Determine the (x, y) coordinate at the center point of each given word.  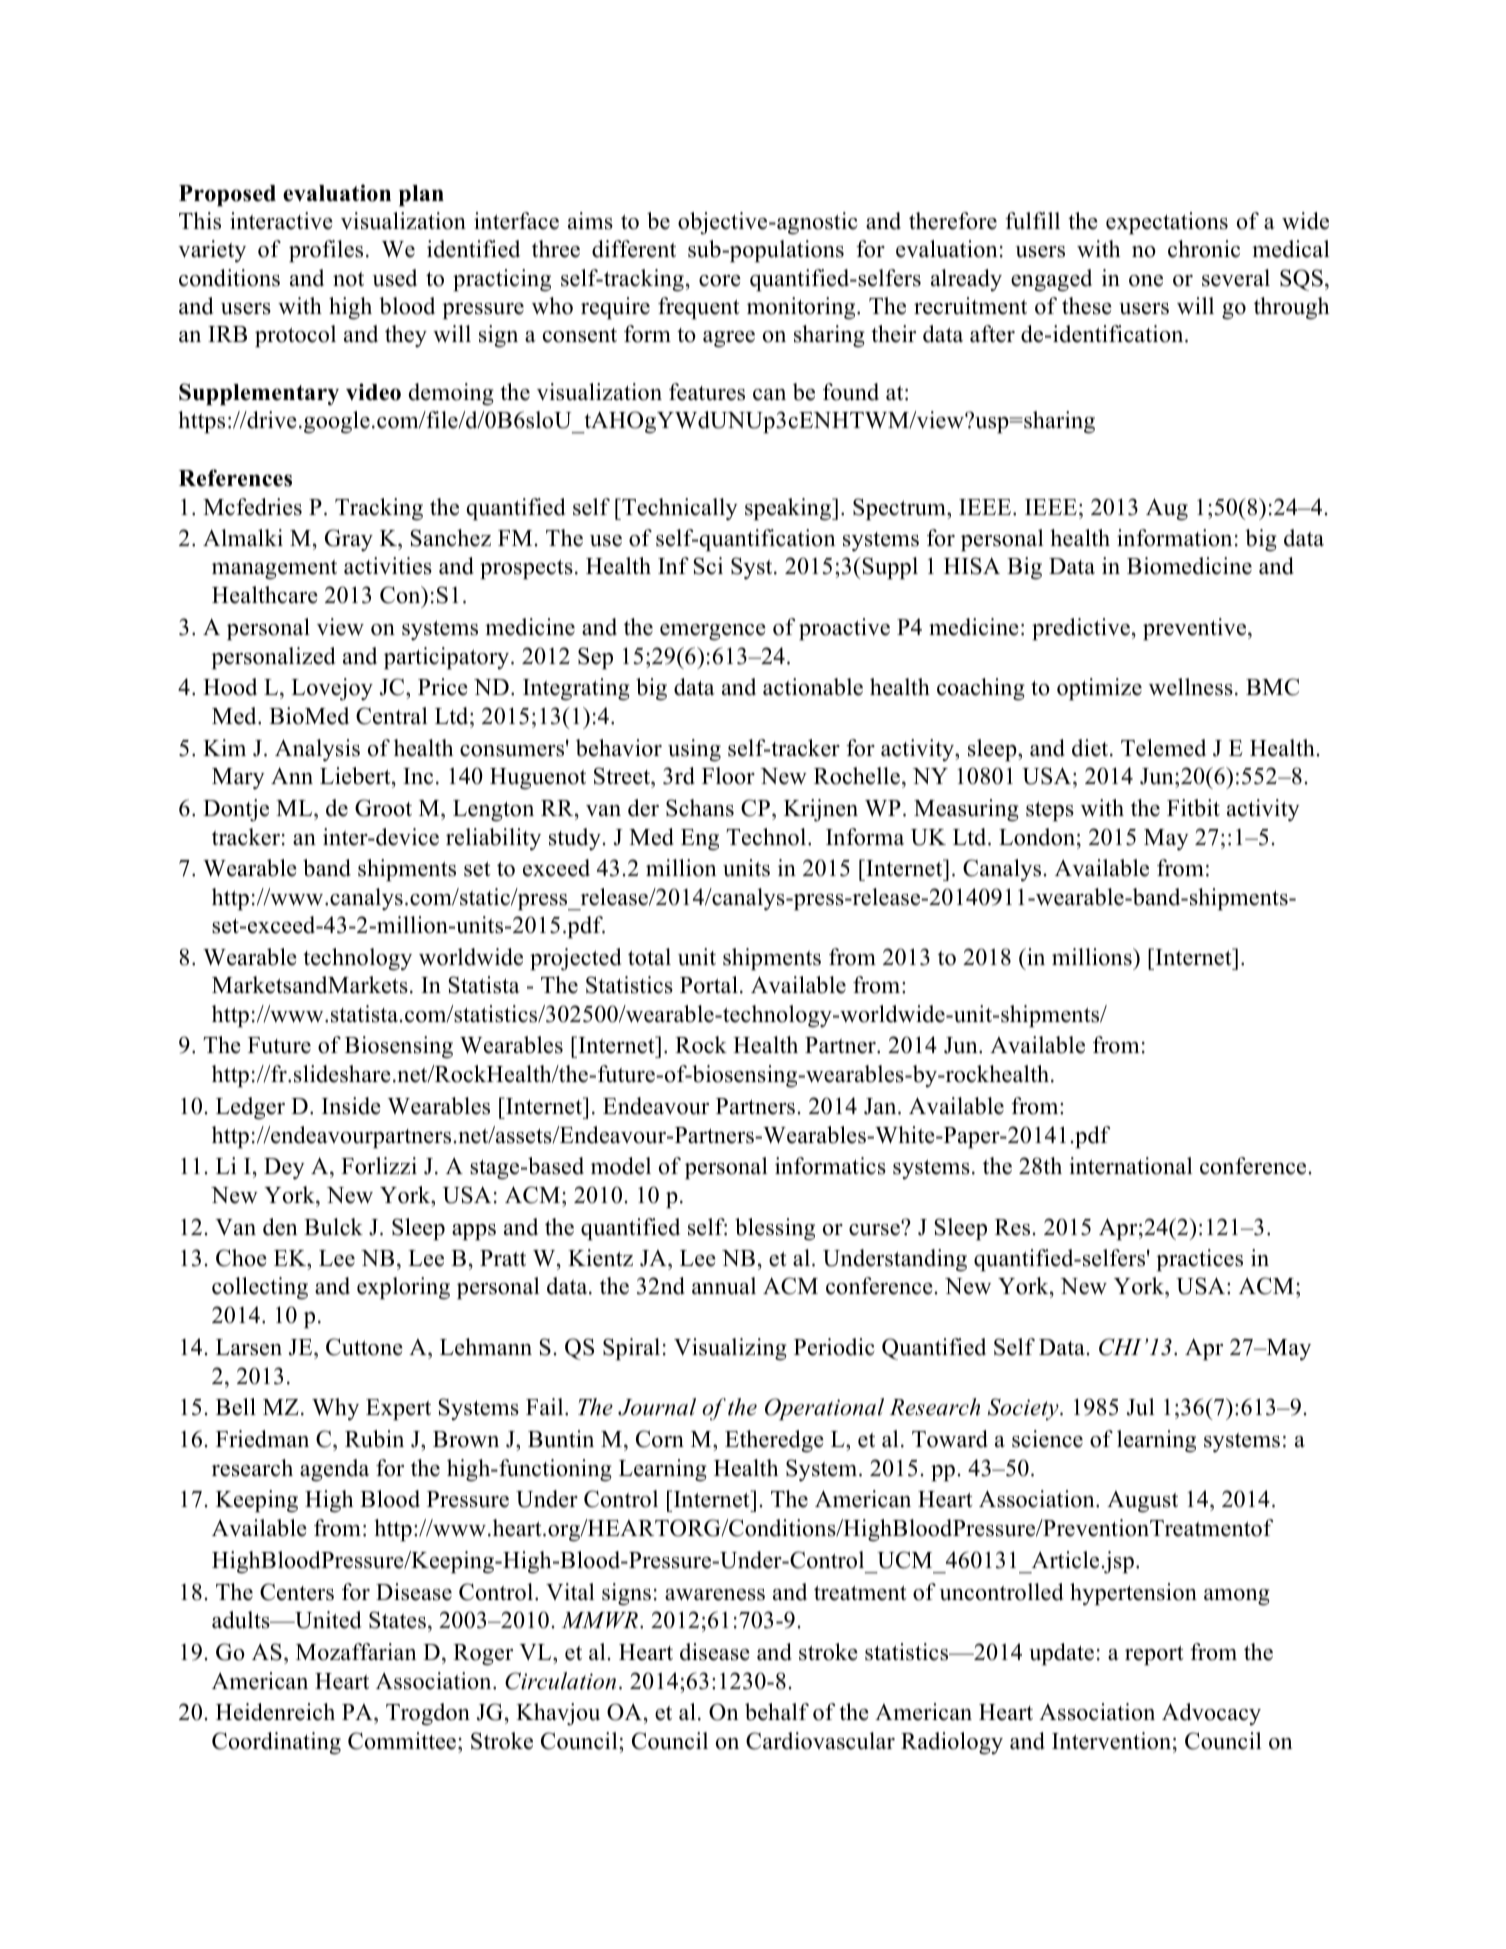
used (394, 278)
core (720, 281)
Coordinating (276, 1743)
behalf (777, 1712)
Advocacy (1211, 1714)
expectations (1167, 223)
